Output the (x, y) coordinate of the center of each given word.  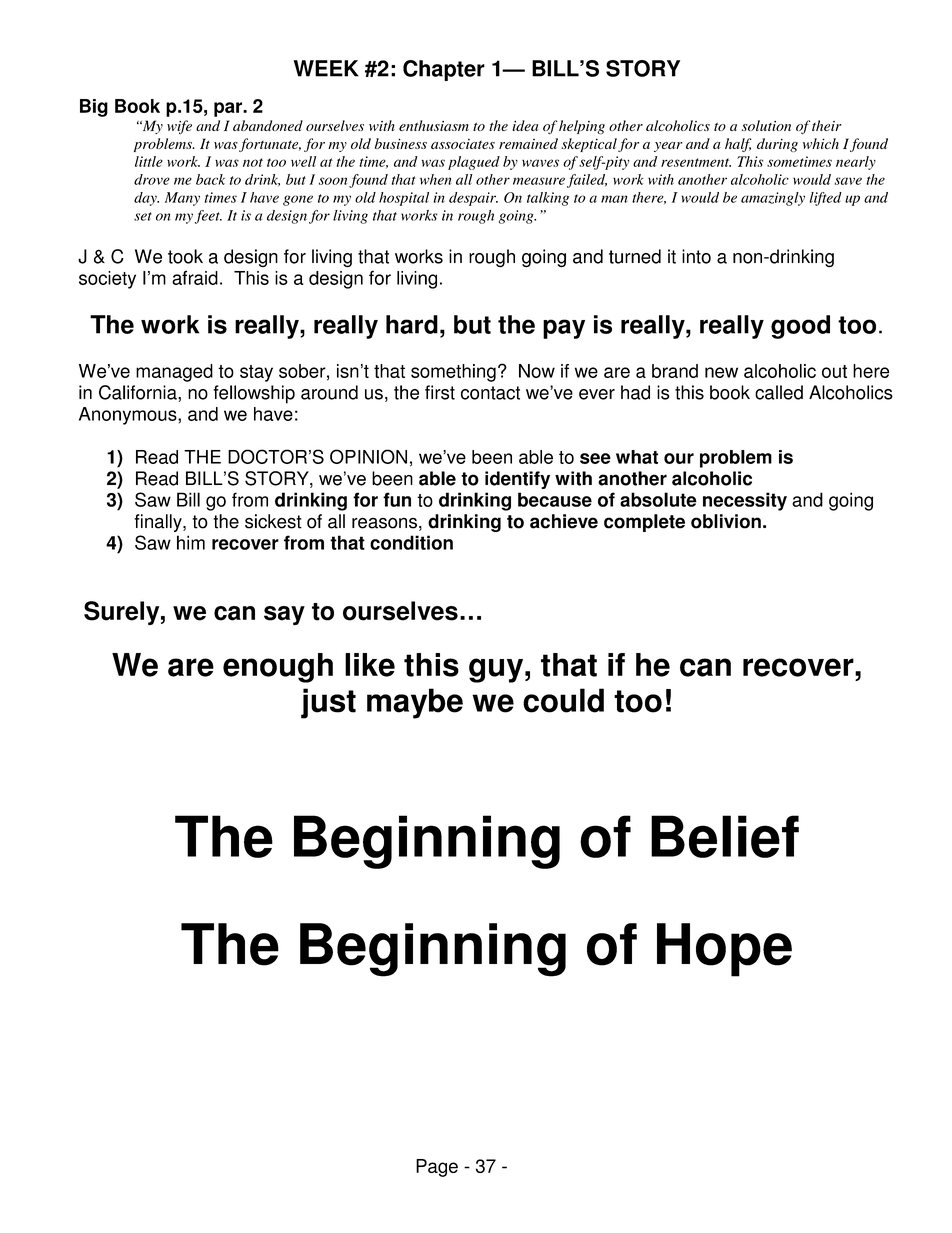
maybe (415, 703)
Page (437, 1168)
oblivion (726, 521)
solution (766, 125)
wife (179, 127)
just (328, 703)
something (453, 373)
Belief (725, 836)
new (721, 372)
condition (411, 542)
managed (174, 373)
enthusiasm (434, 125)
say (284, 615)
